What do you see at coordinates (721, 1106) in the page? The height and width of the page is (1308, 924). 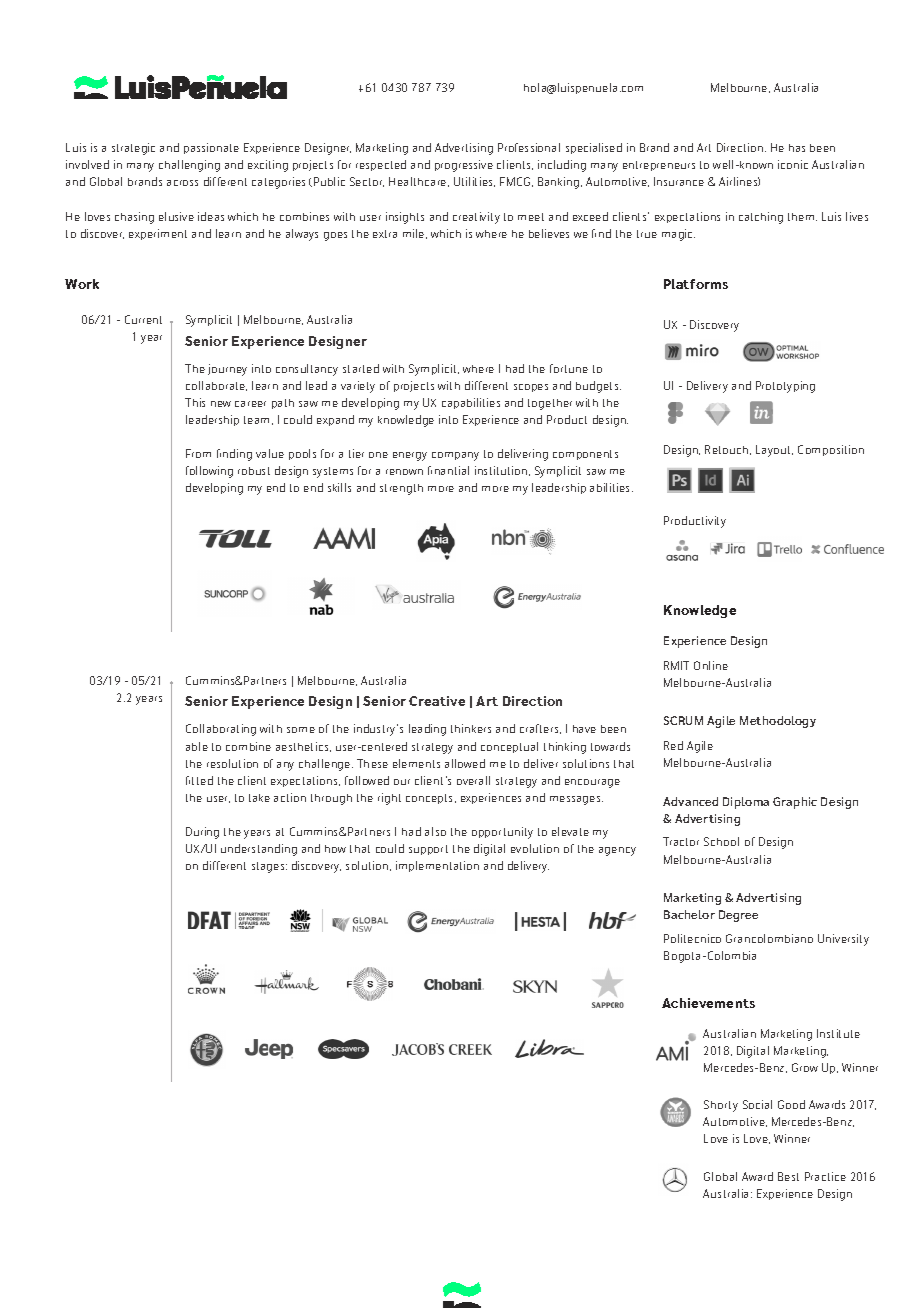 I see `Shorty` at bounding box center [721, 1106].
